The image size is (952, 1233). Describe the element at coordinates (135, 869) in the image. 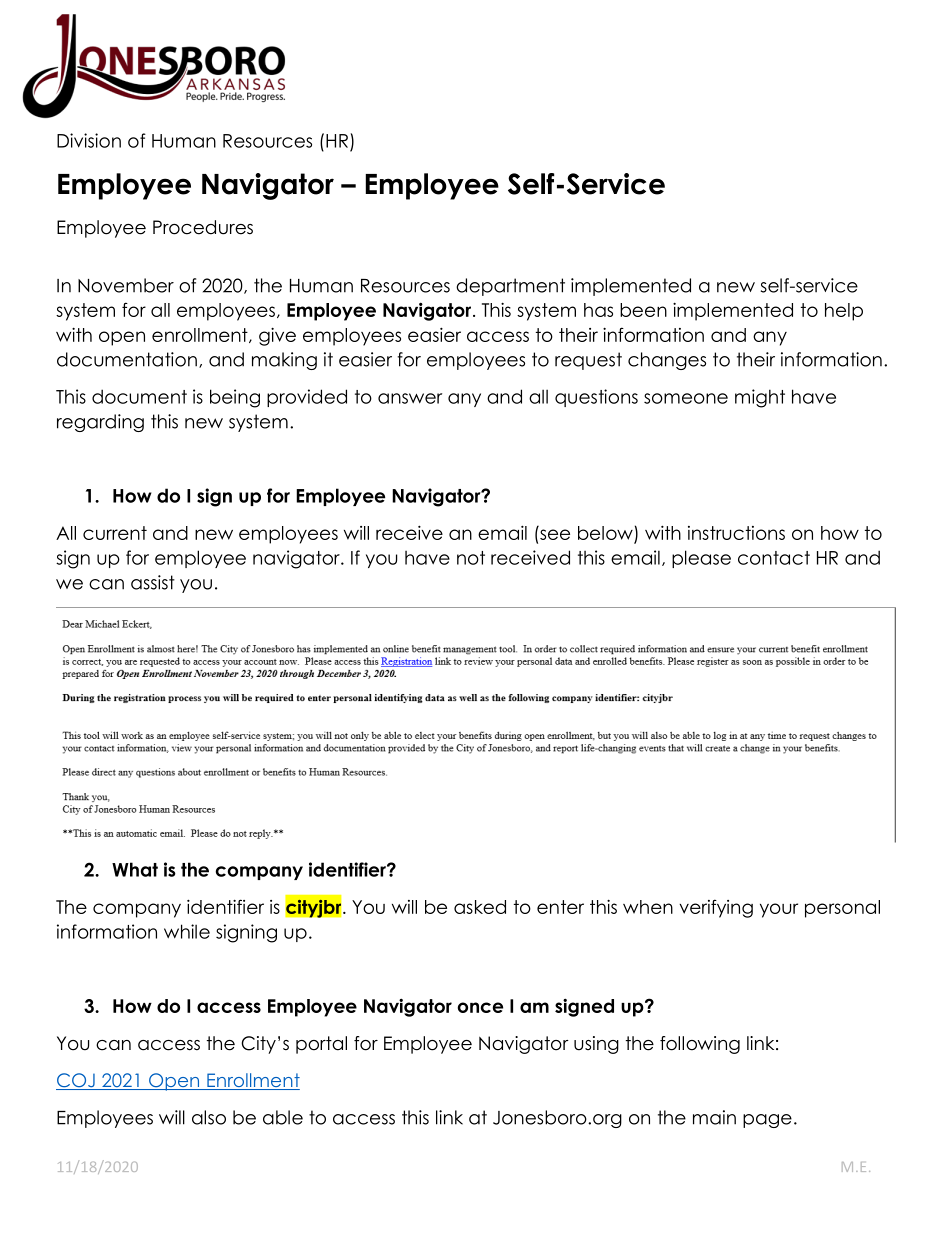

I see `What` at that location.
